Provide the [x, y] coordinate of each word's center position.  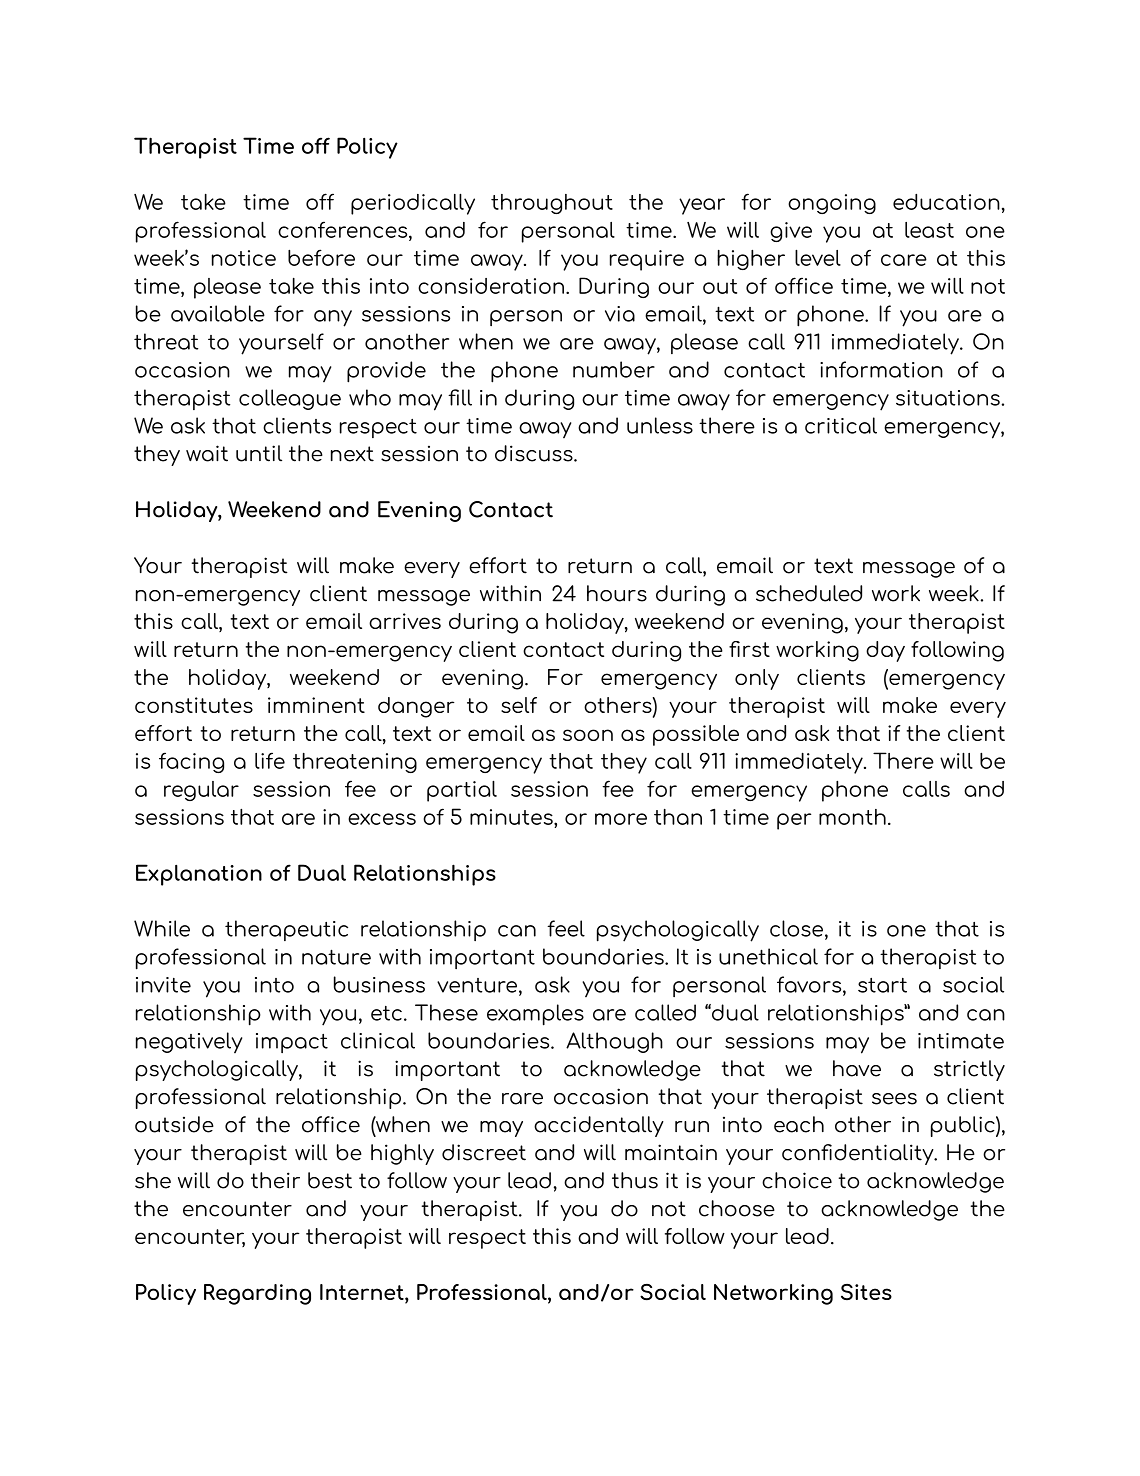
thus [635, 1180]
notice [244, 258]
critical [841, 425]
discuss [535, 453]
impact [292, 1043]
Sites [866, 1292]
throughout [552, 204]
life [270, 760]
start [882, 985]
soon [588, 735]
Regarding [257, 1294]
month [852, 817]
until [259, 453]
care [904, 260]
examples [535, 1015]
